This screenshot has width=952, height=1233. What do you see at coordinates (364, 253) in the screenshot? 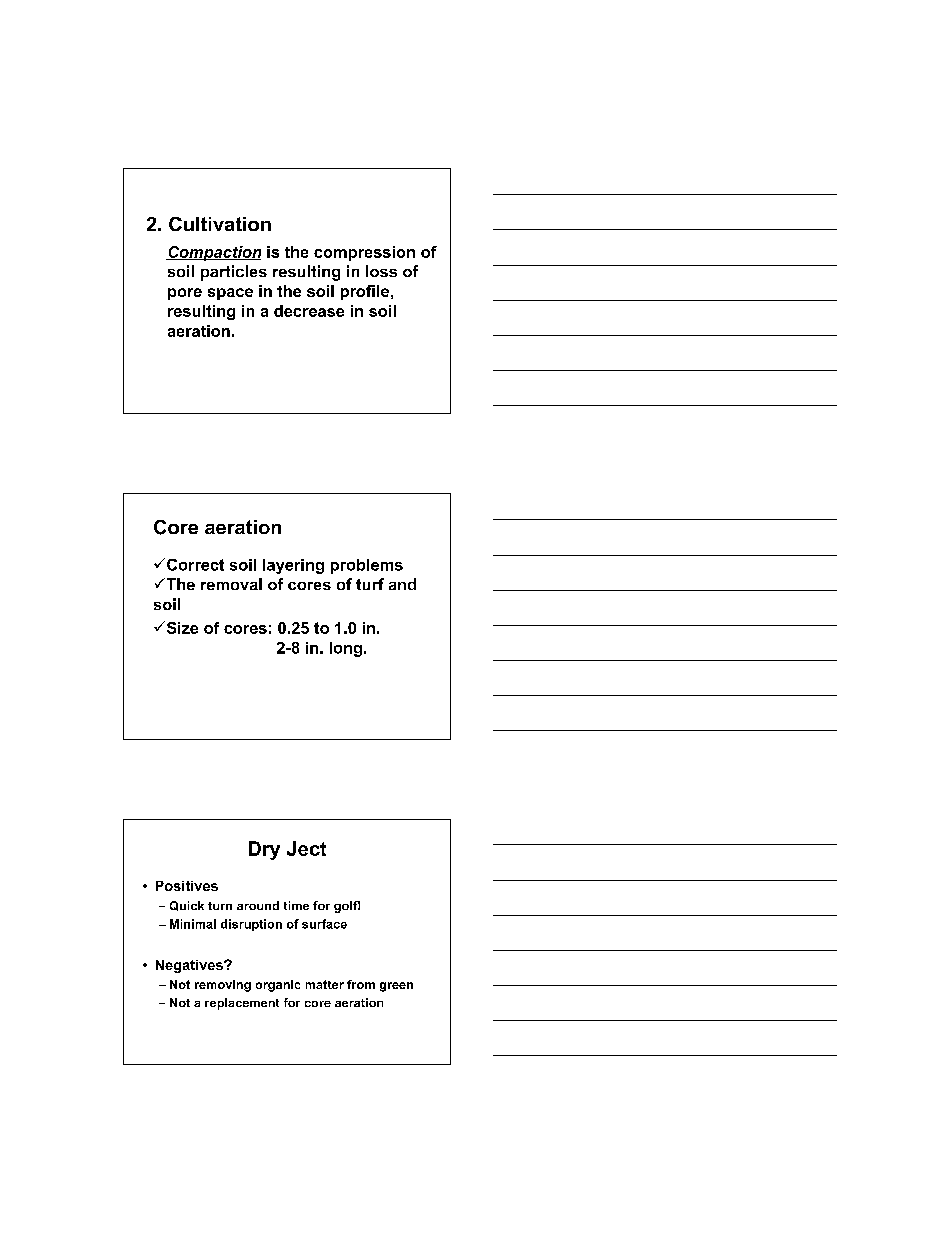
I see `compression` at bounding box center [364, 253].
